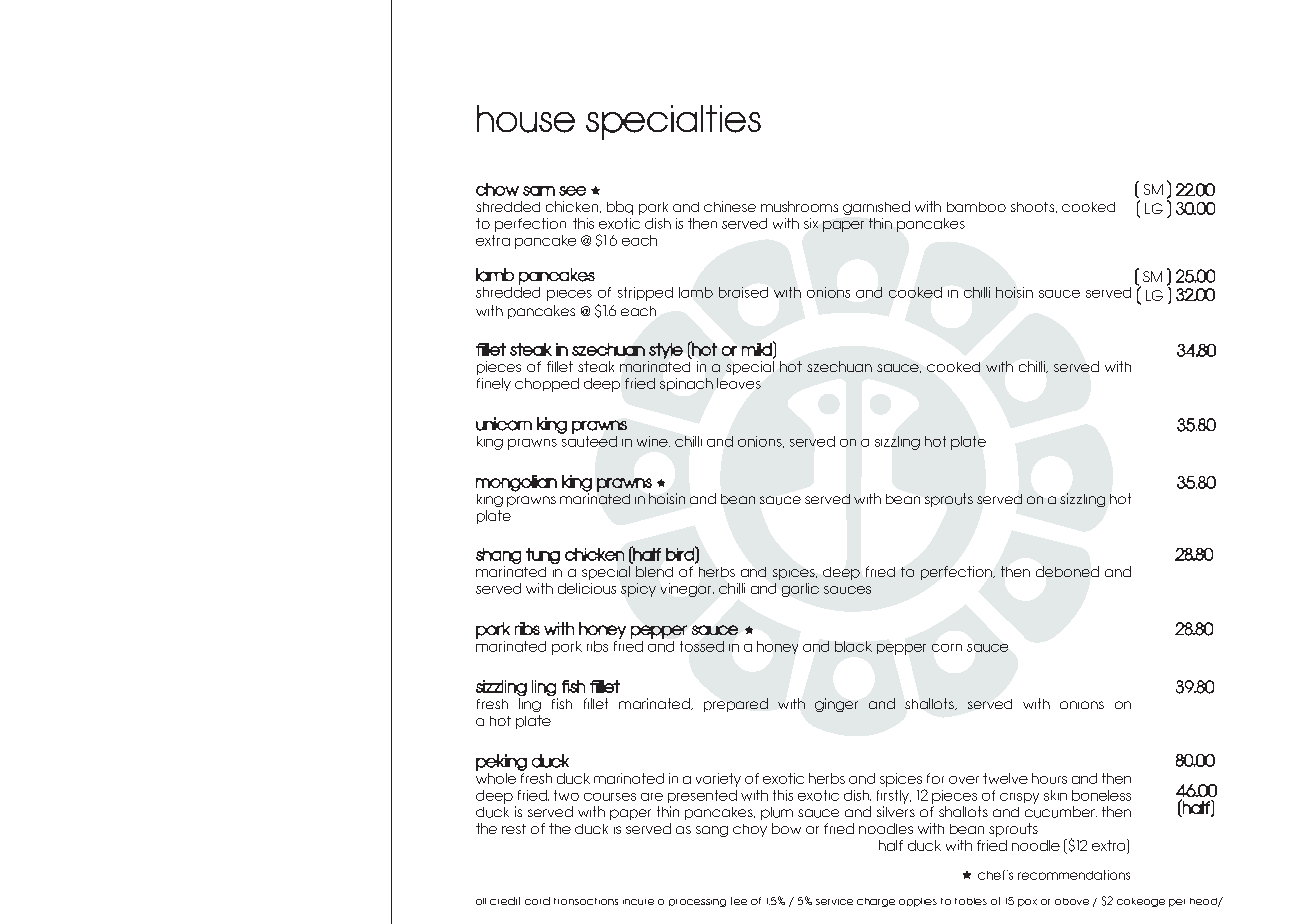 This screenshot has height=924, width=1308. Describe the element at coordinates (730, 206) in the screenshot. I see `chinese` at that location.
